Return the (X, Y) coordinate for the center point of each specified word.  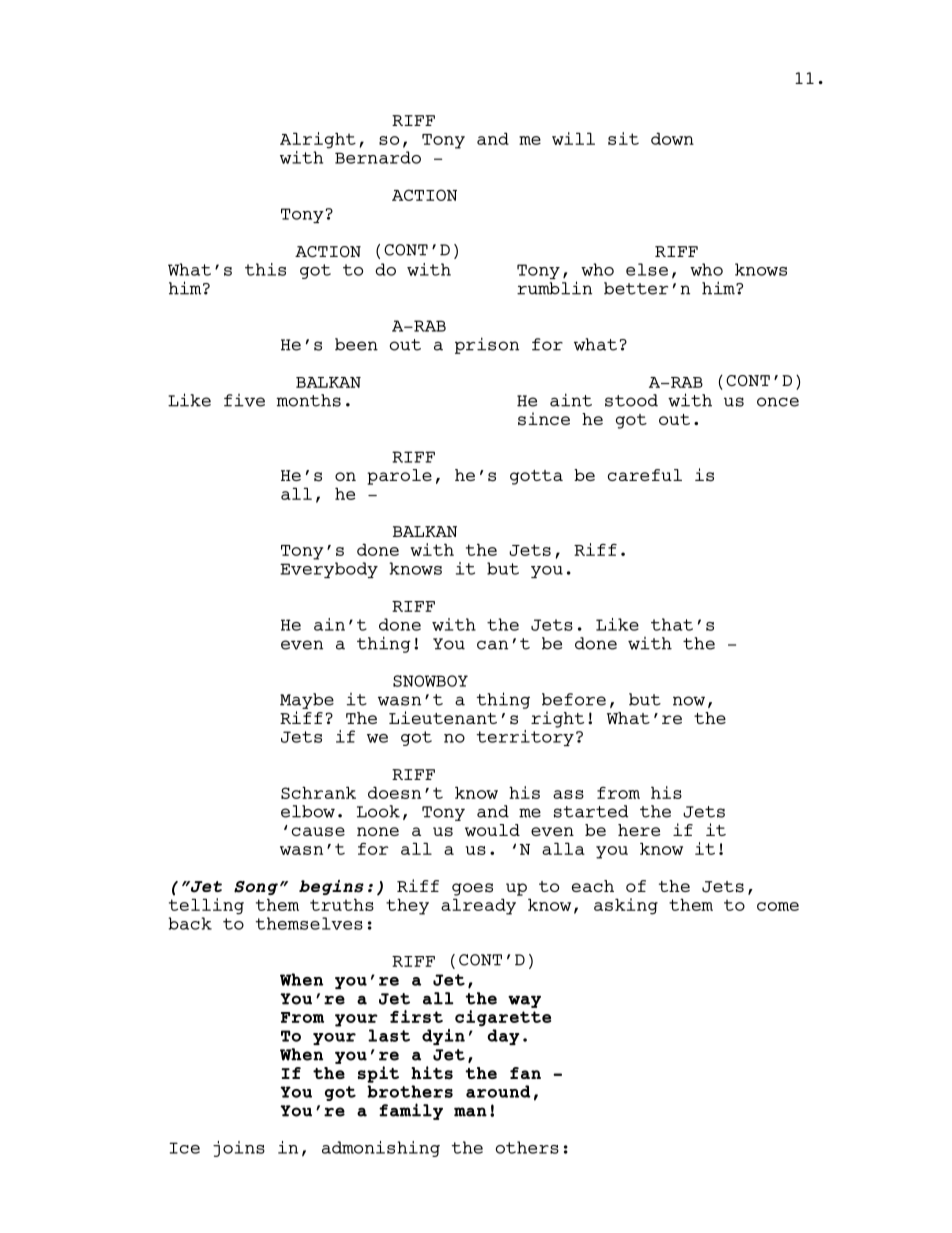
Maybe (307, 701)
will (573, 138)
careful (645, 475)
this (265, 269)
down (672, 138)
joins (239, 1149)
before (574, 699)
